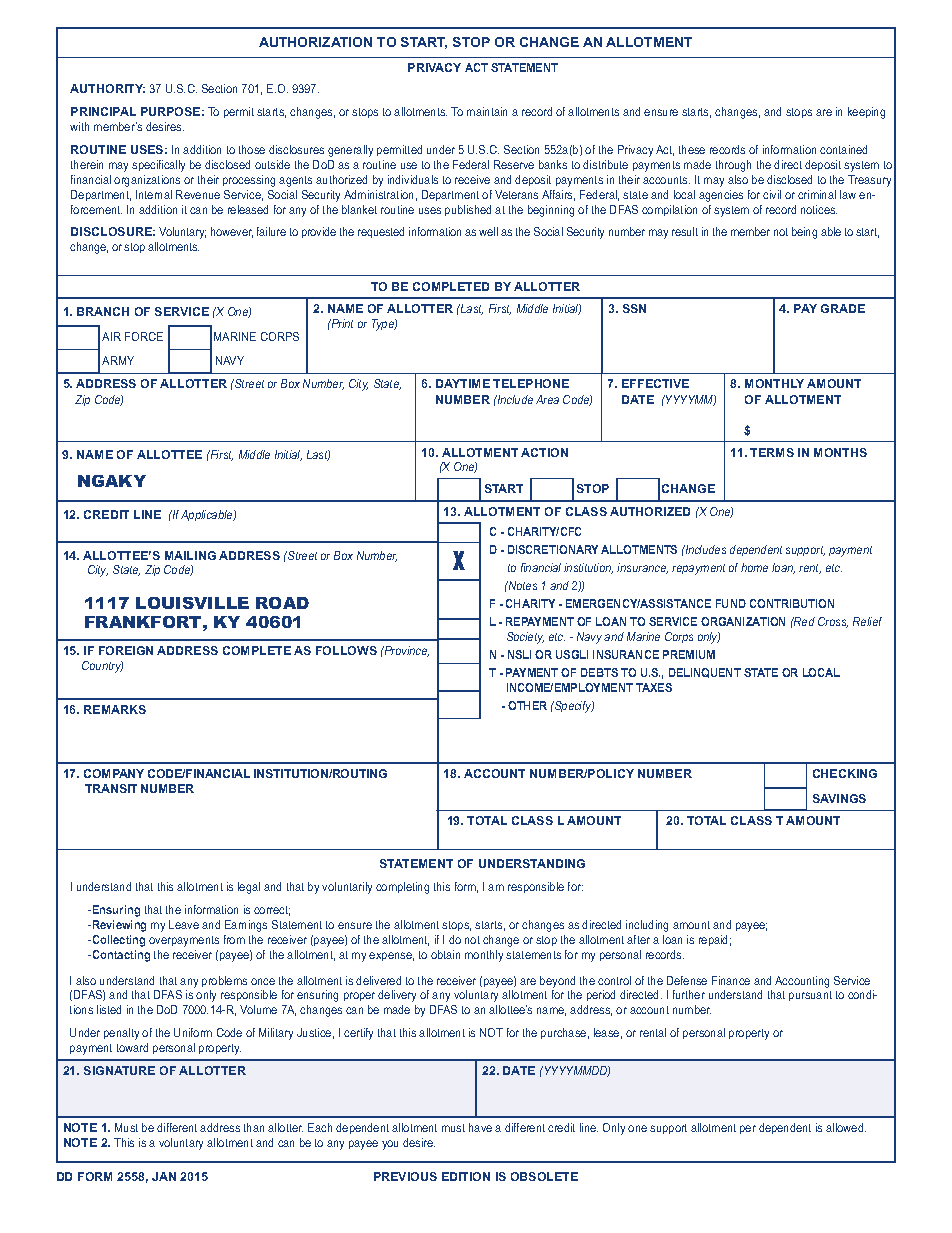  I want to click on ARMY, so click(118, 360).
